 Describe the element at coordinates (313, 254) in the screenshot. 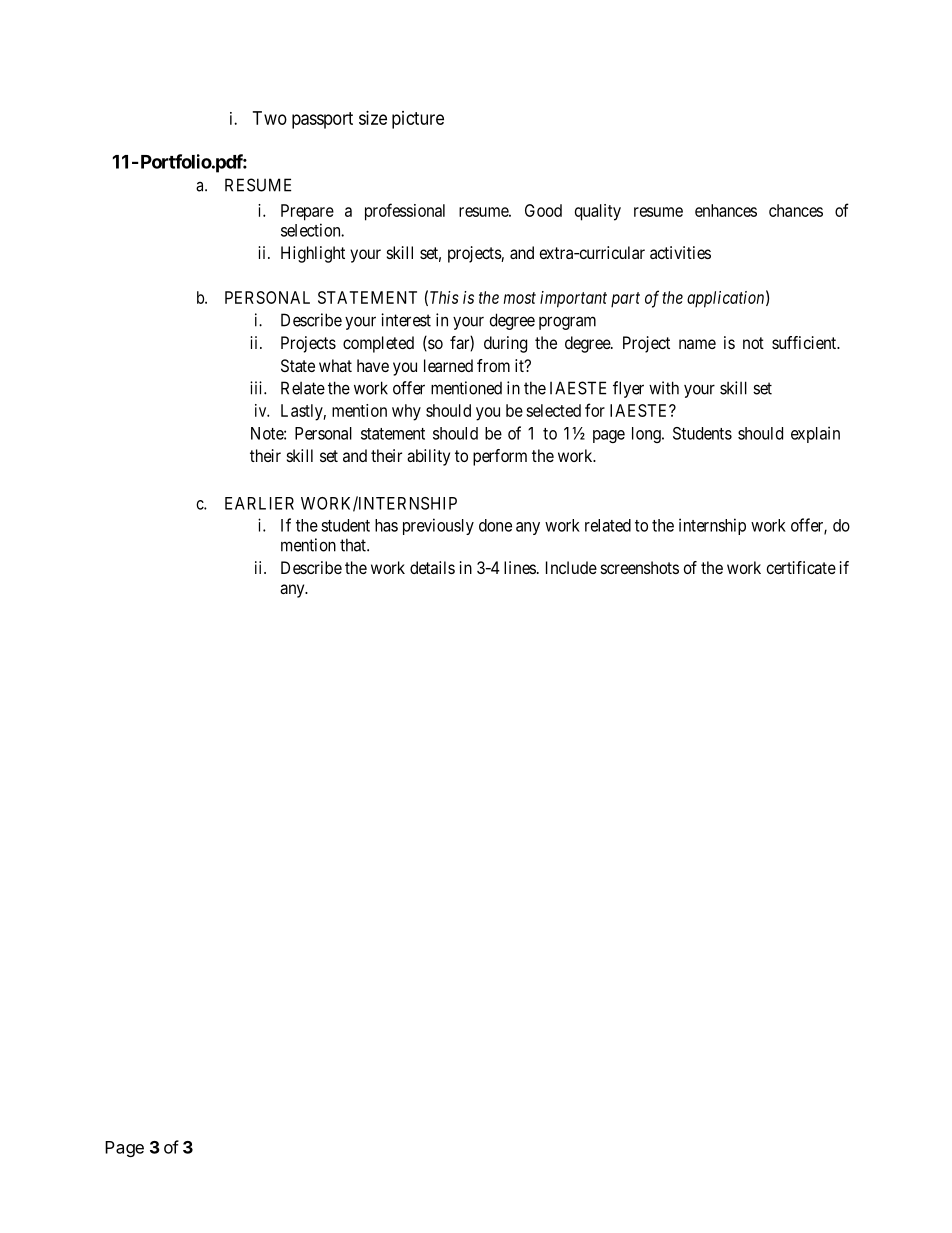

I see `Highlight` at that location.
